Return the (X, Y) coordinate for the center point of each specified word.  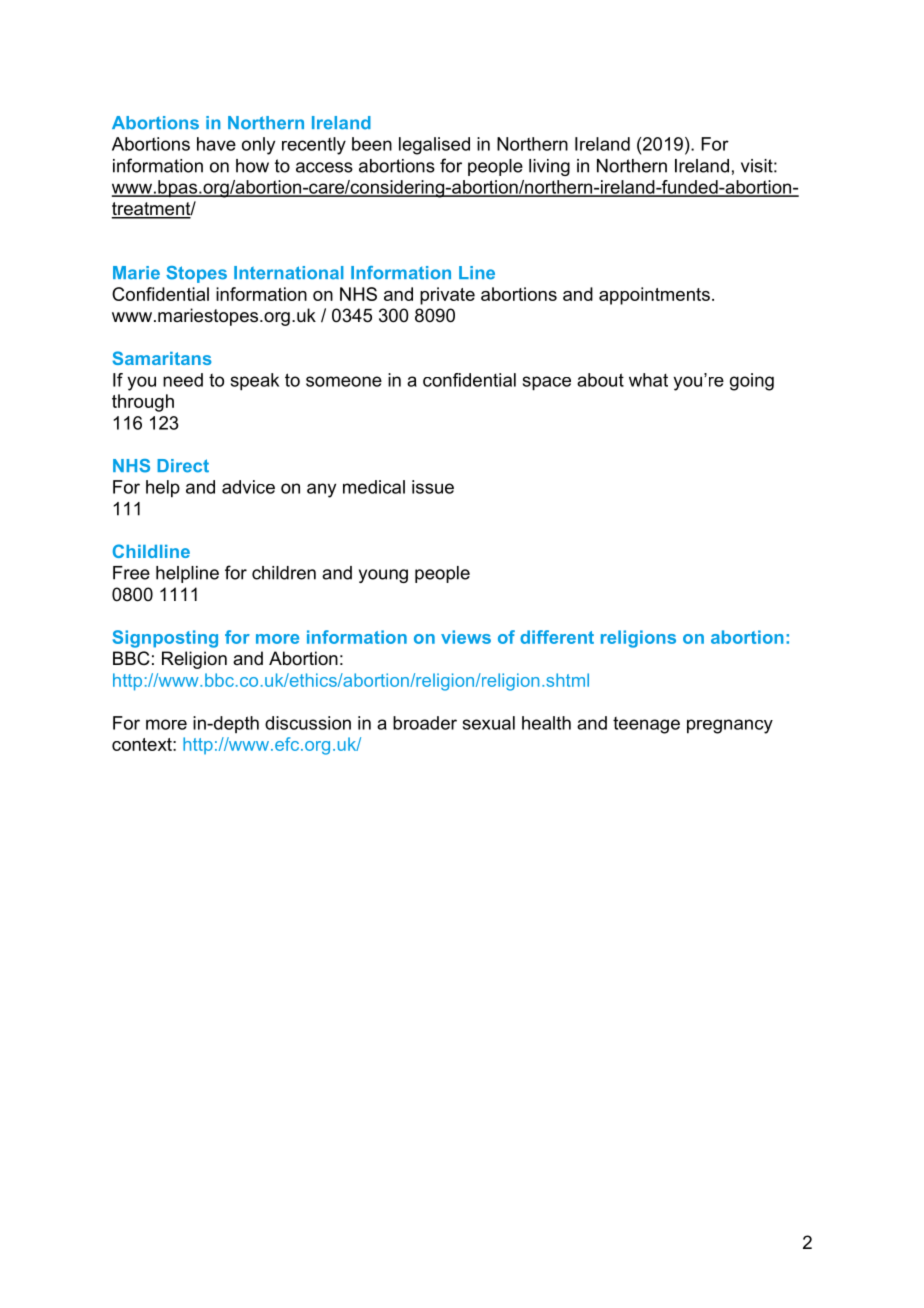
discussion (308, 723)
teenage (646, 725)
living (549, 167)
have (216, 144)
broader (425, 723)
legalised (434, 146)
